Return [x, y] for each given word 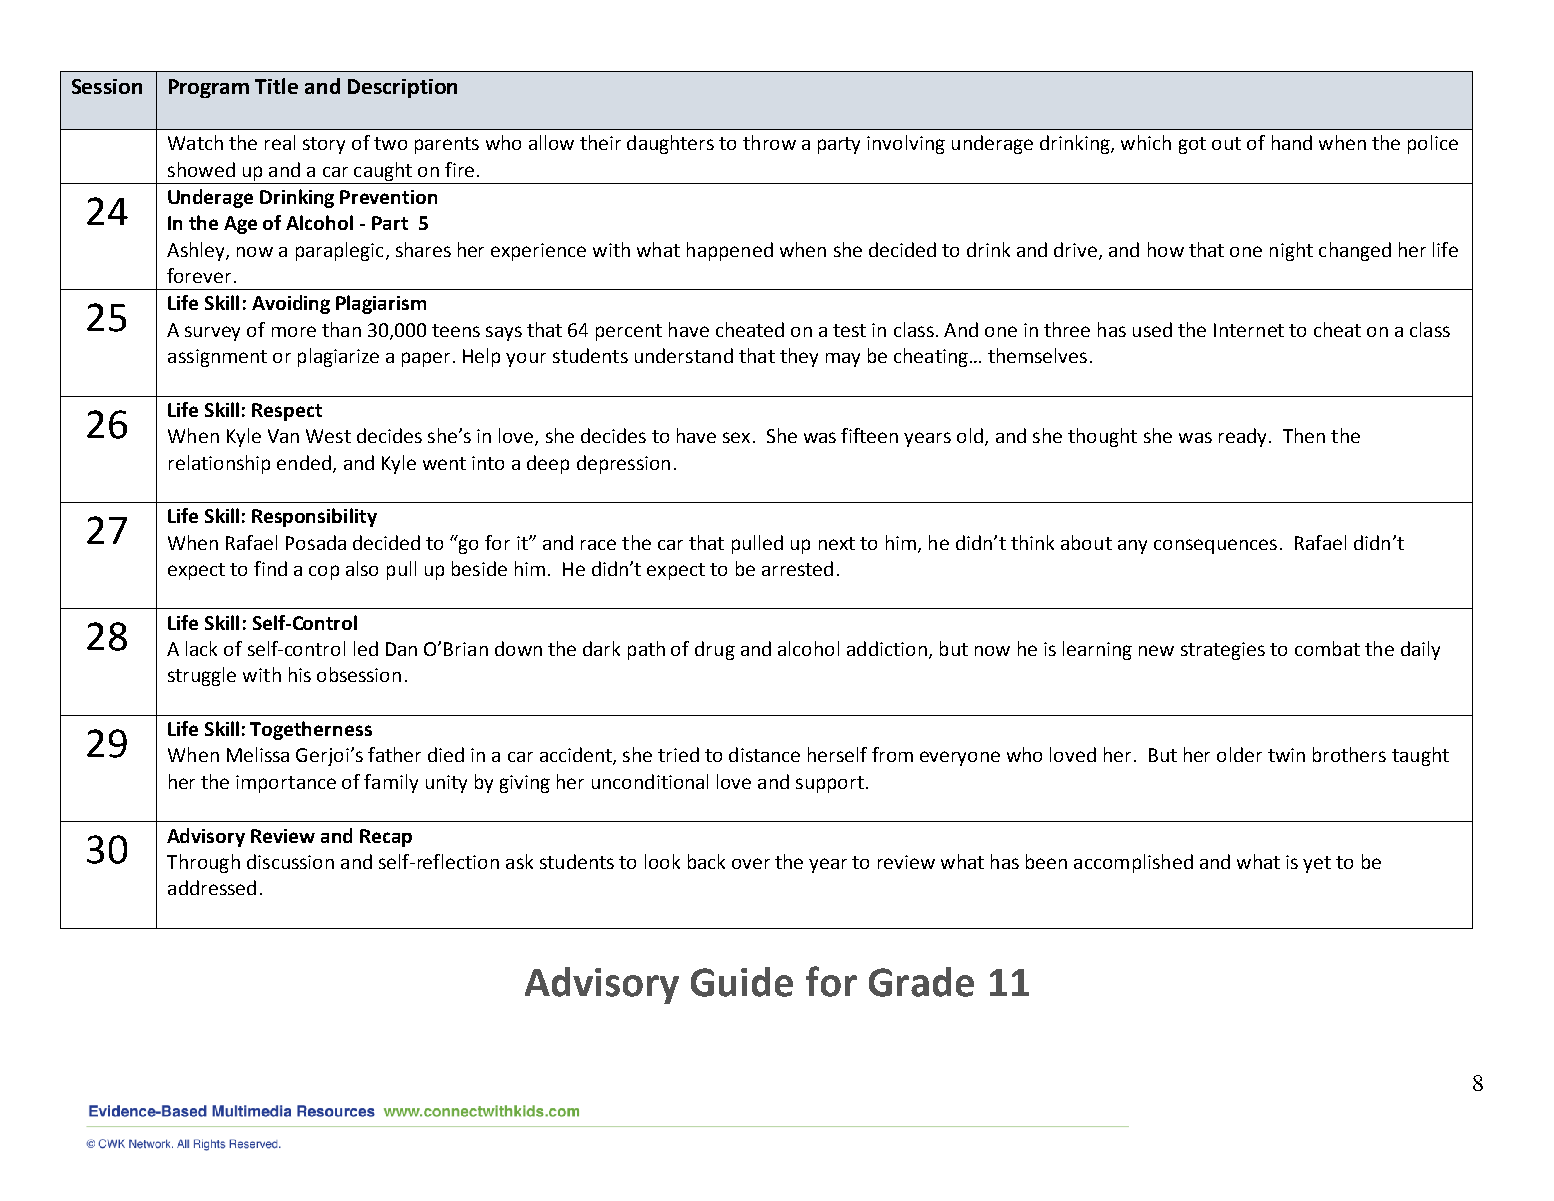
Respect [287, 412]
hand [1292, 142]
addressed [212, 887]
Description [402, 88]
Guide [742, 982]
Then [1304, 435]
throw [769, 142]
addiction [887, 648]
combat [1327, 648]
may [843, 360]
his [300, 674]
